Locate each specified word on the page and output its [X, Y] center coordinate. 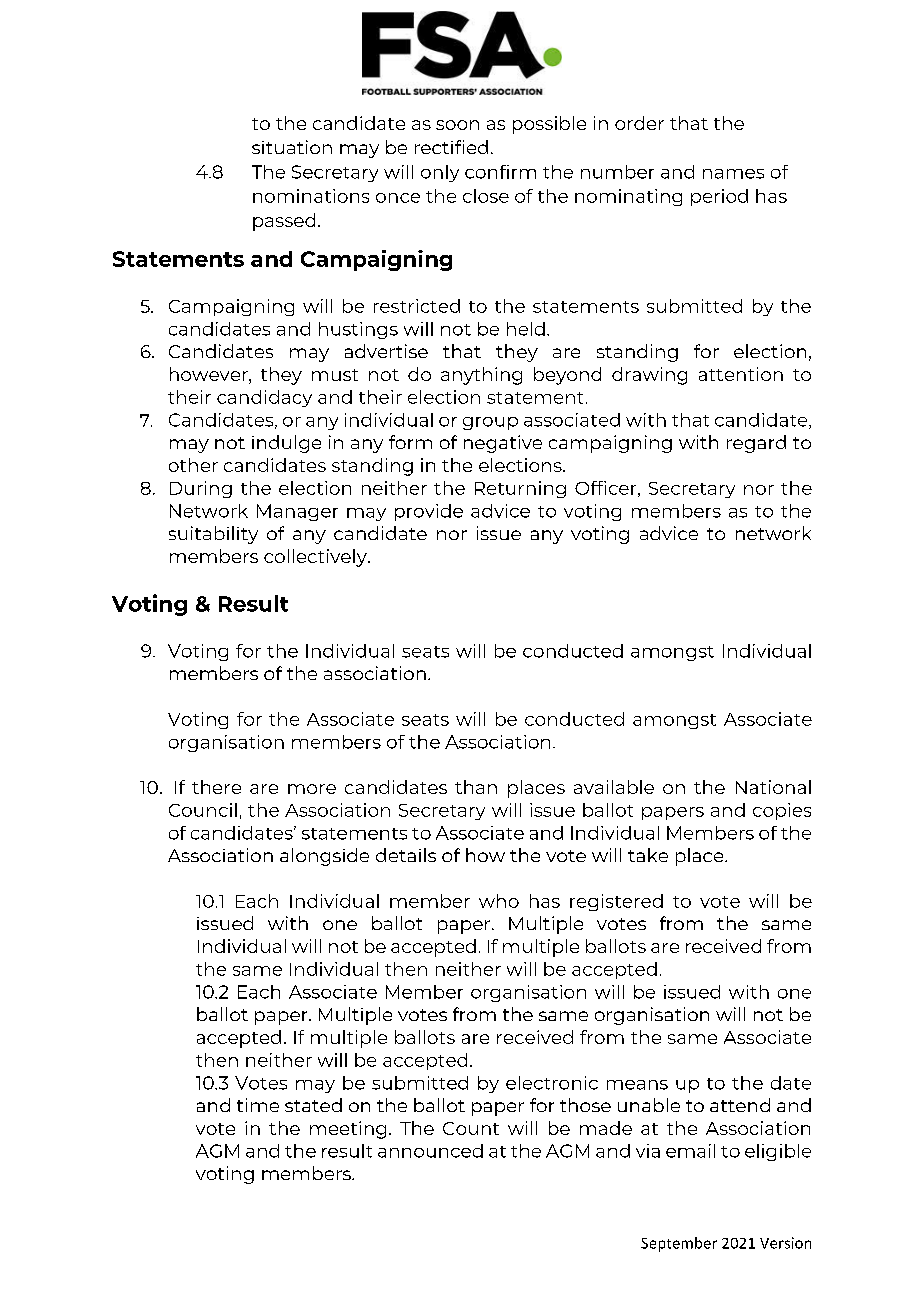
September [679, 1244]
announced [430, 1151]
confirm [500, 172]
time [258, 1105]
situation [292, 147]
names [733, 174]
